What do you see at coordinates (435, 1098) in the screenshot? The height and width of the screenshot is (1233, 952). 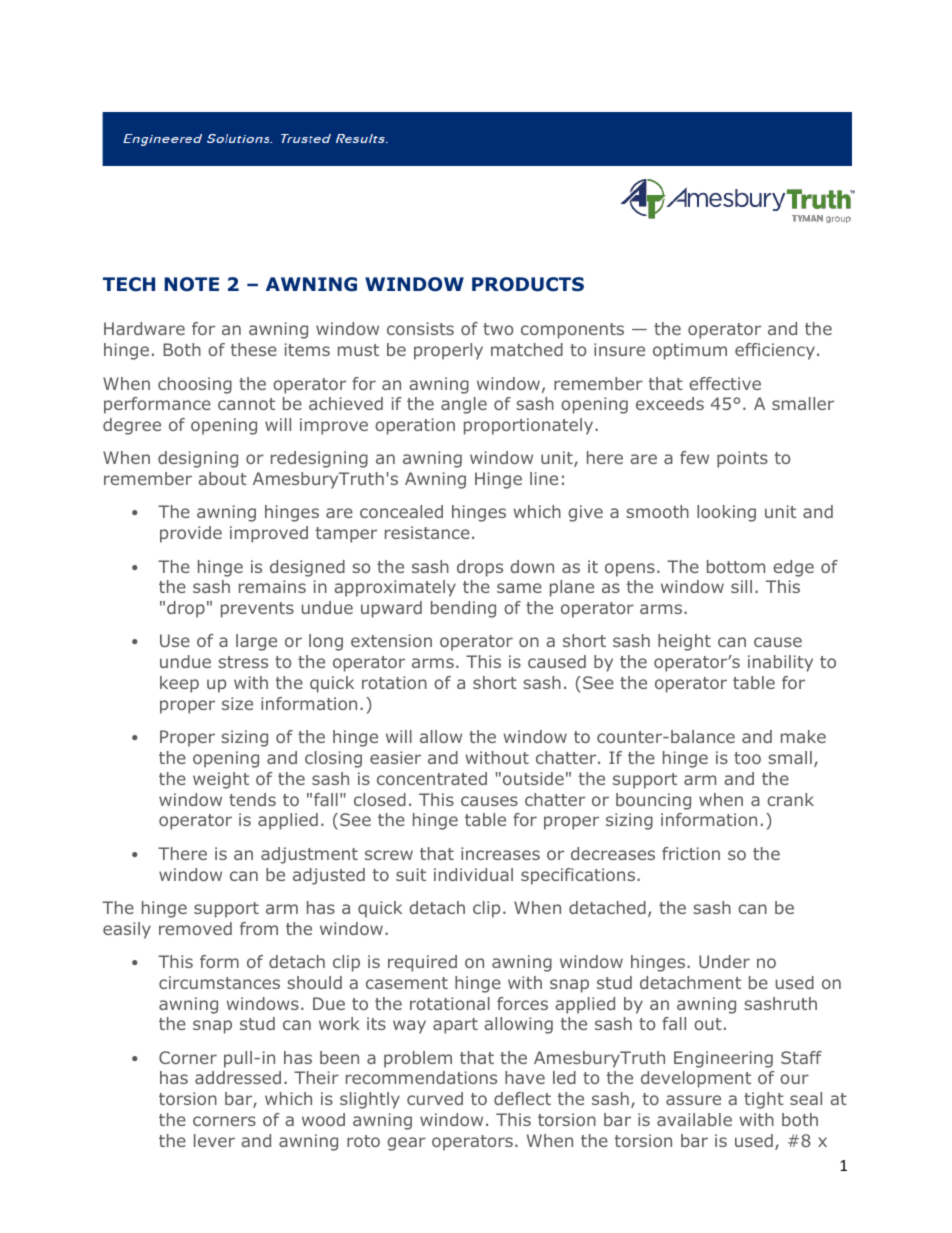 I see `curved` at bounding box center [435, 1098].
